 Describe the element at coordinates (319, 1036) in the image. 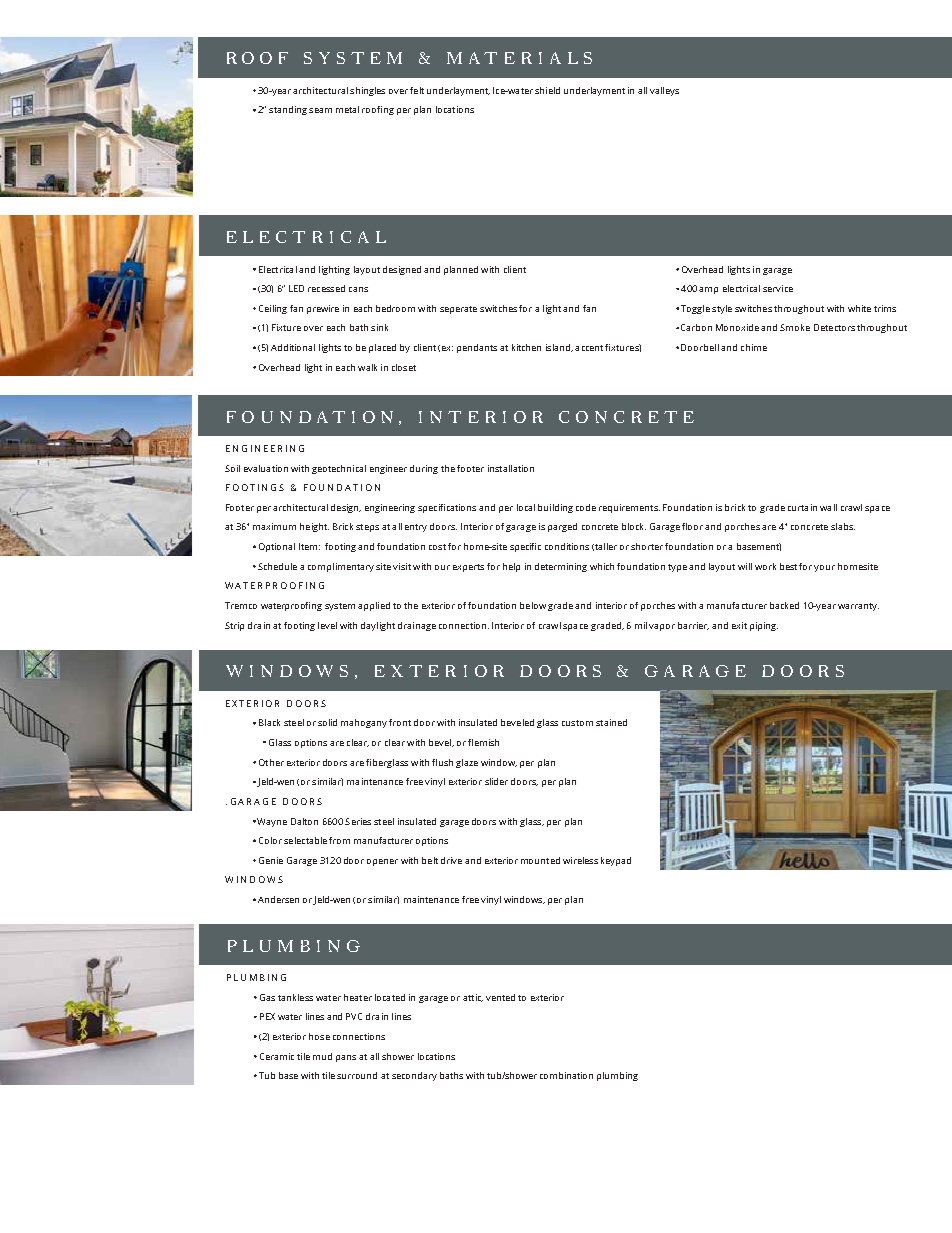

I see `hose` at that location.
